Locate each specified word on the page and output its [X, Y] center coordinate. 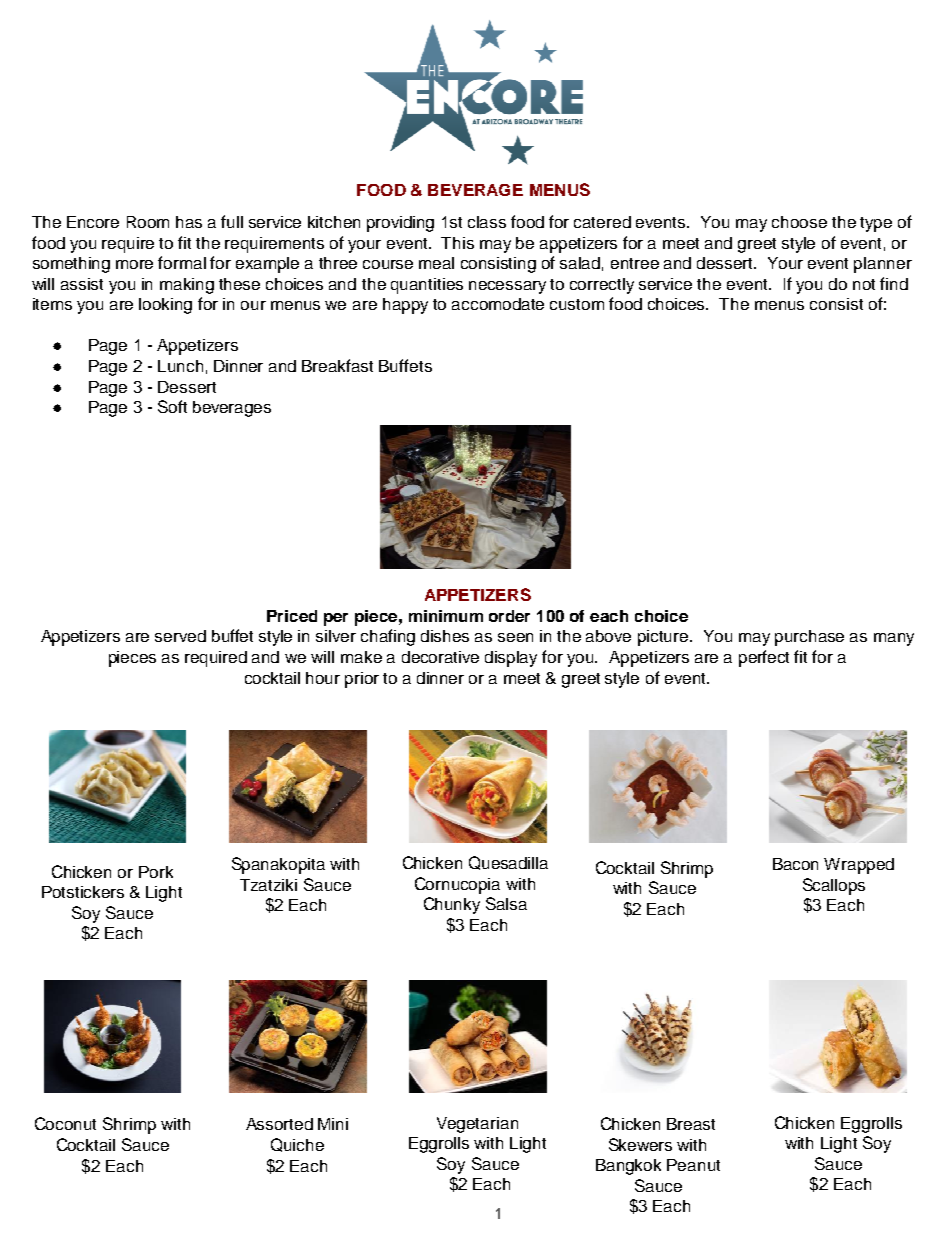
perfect [764, 658]
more [134, 264]
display [511, 659]
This [457, 243]
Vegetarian [477, 1125]
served [180, 636]
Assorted [279, 1124]
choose [799, 222]
